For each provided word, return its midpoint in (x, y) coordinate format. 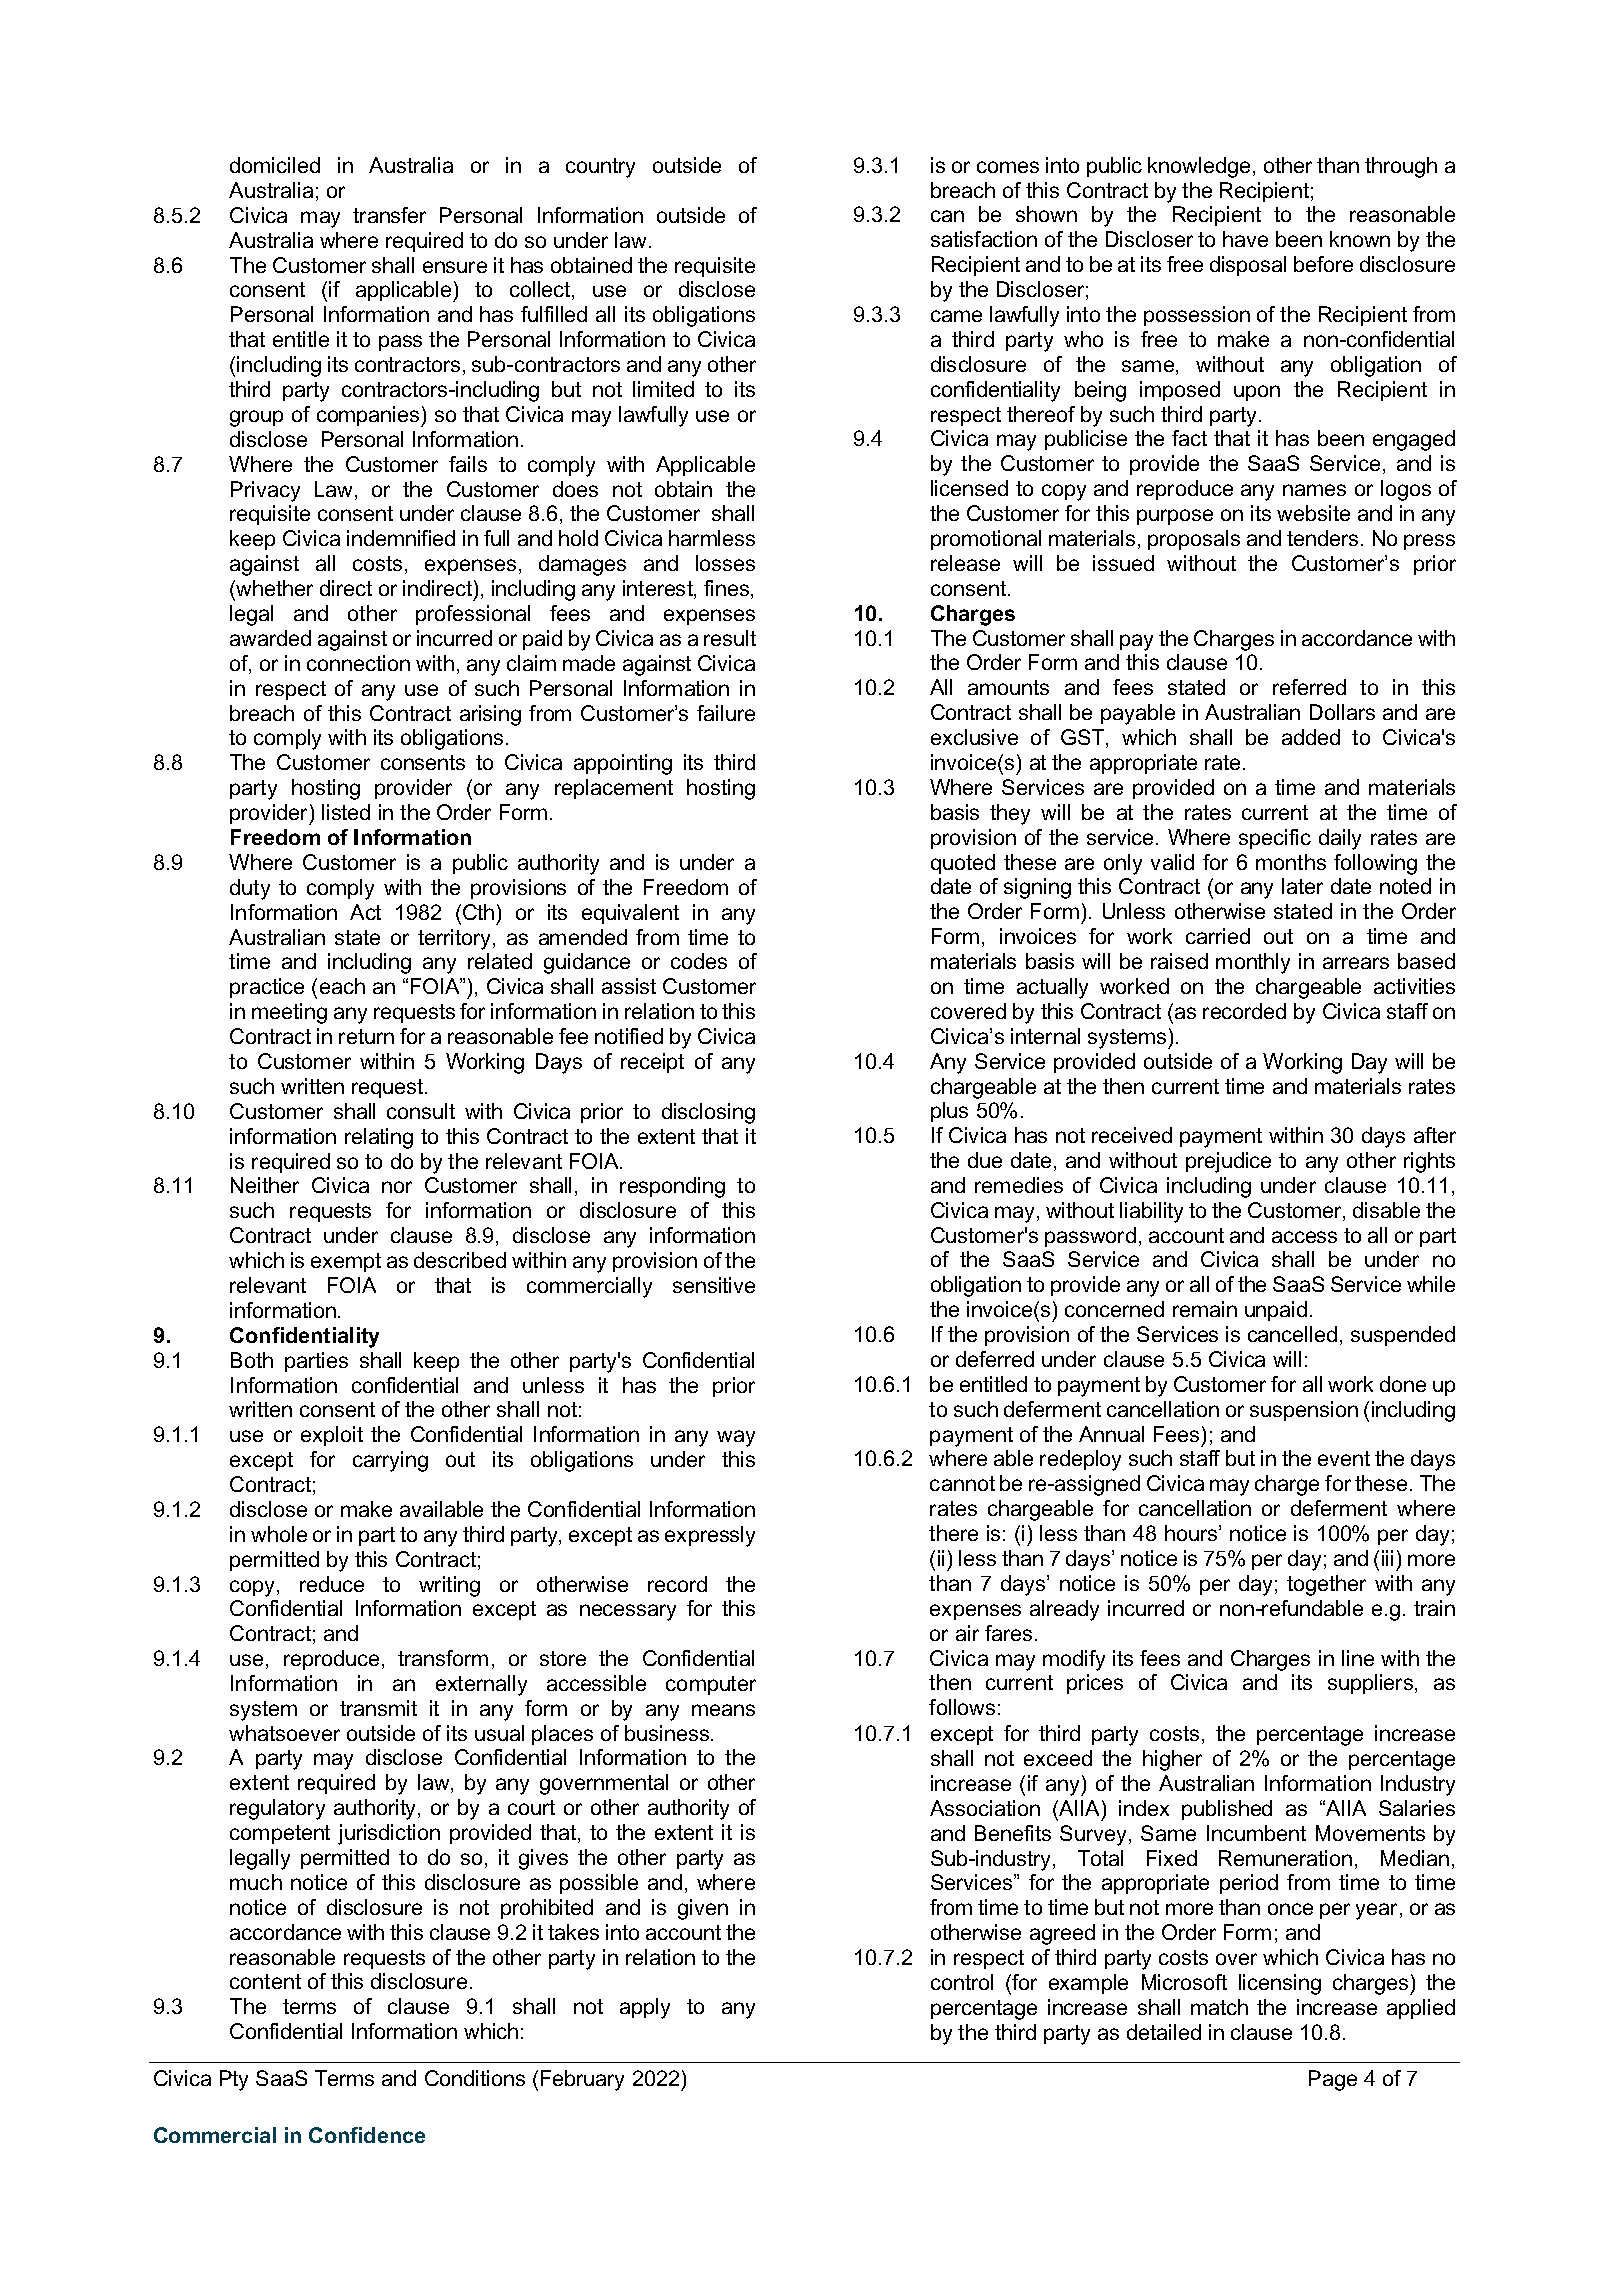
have (1245, 239)
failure (726, 713)
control (962, 1982)
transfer (389, 215)
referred (1309, 687)
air (967, 1633)
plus (949, 1112)
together (1326, 1585)
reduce (332, 1584)
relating (379, 1138)
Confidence (367, 2135)
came (956, 316)
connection (358, 663)
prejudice (1228, 1162)
